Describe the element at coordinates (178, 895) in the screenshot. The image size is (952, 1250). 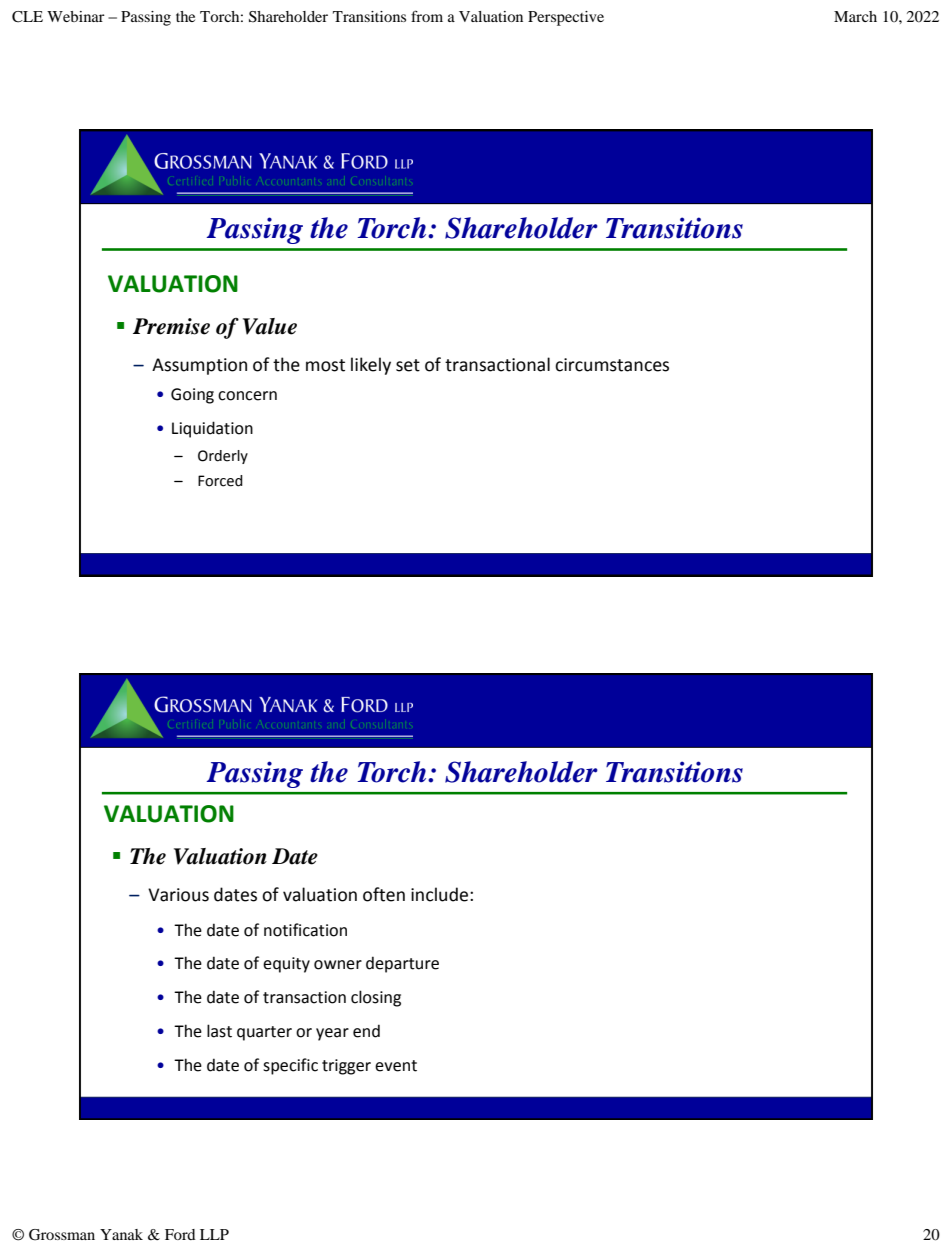
I see `Various` at that location.
